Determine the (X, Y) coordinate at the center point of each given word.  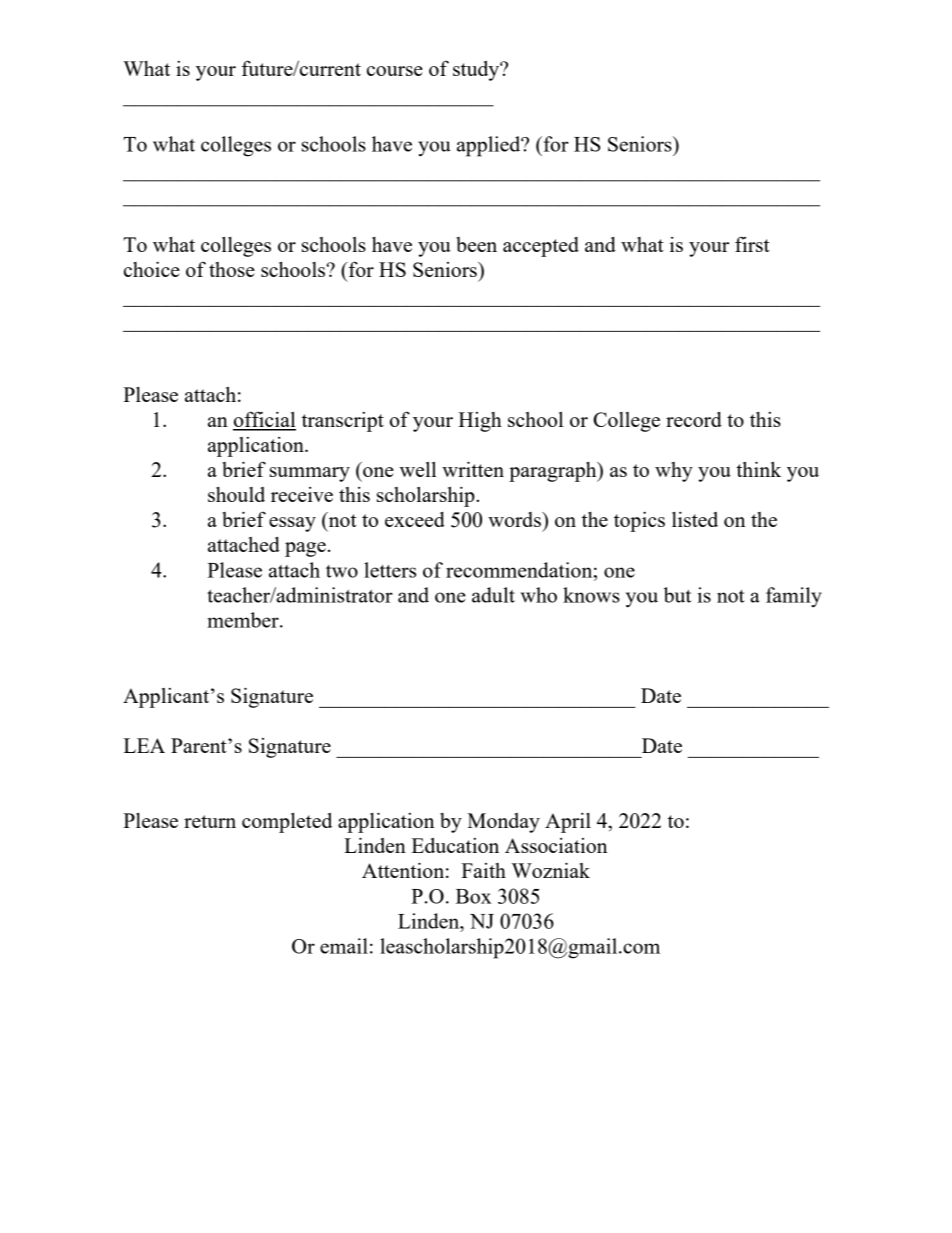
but (677, 595)
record (694, 419)
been (476, 244)
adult (493, 595)
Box (473, 896)
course (395, 71)
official (264, 420)
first (752, 244)
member (244, 620)
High (480, 422)
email (344, 946)
